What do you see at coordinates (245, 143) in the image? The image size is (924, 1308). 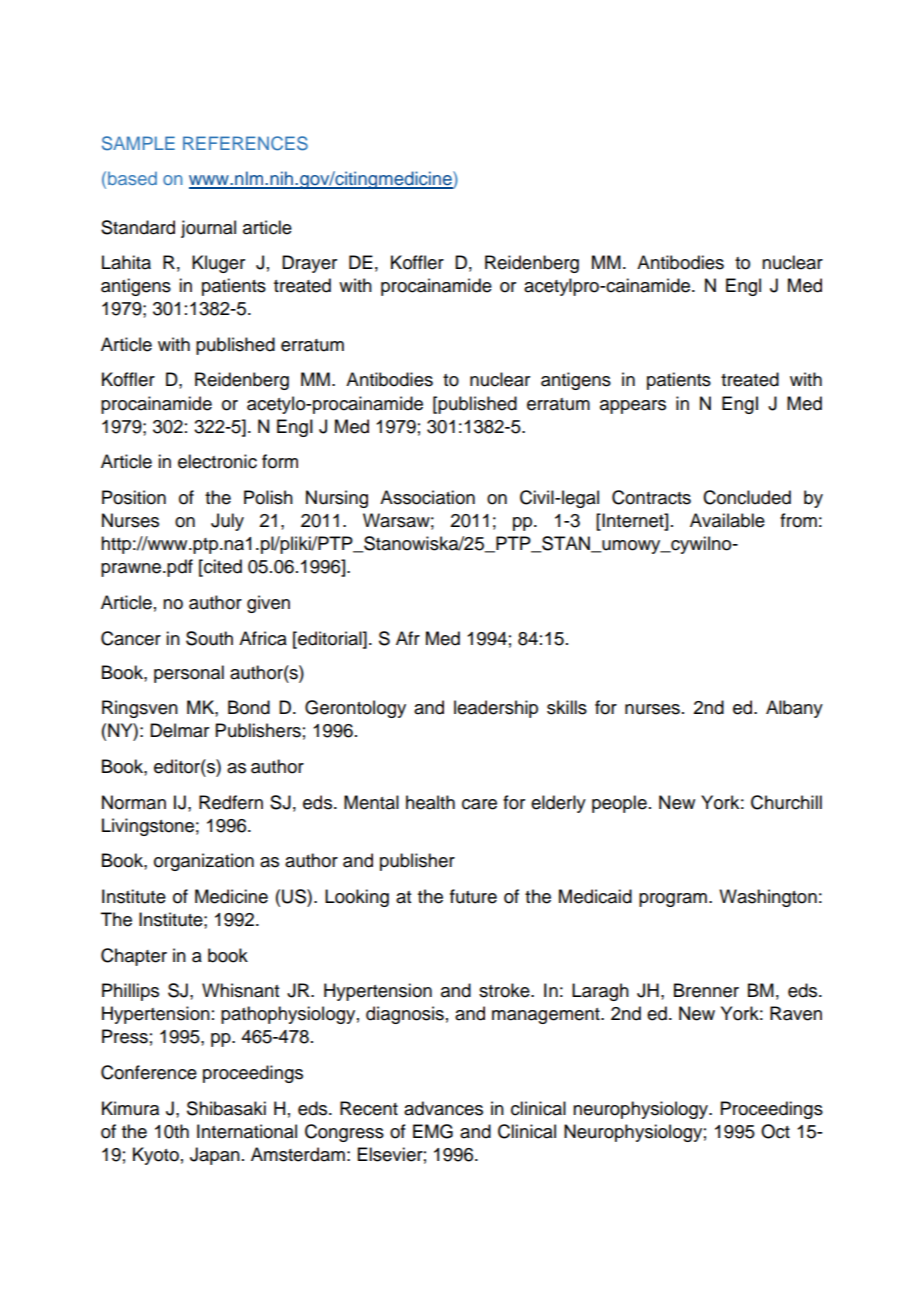 I see `REFERENCES` at bounding box center [245, 143].
